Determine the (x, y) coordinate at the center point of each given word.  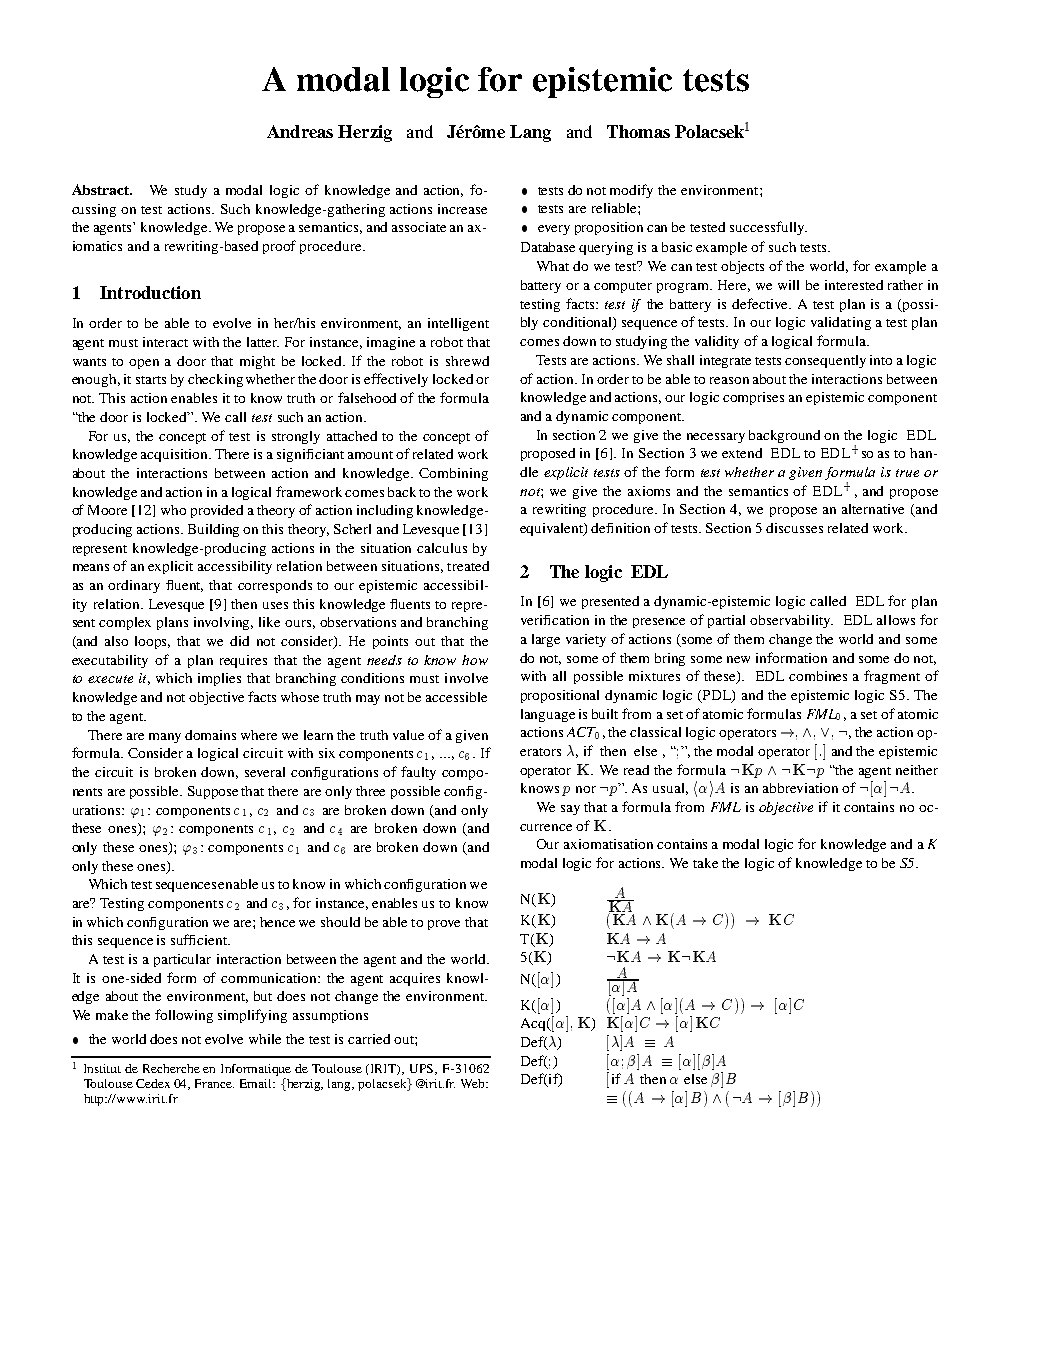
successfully (768, 228)
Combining (453, 474)
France (214, 1083)
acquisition (176, 455)
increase (462, 209)
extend (742, 453)
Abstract (101, 189)
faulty (418, 773)
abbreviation (800, 788)
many (165, 738)
